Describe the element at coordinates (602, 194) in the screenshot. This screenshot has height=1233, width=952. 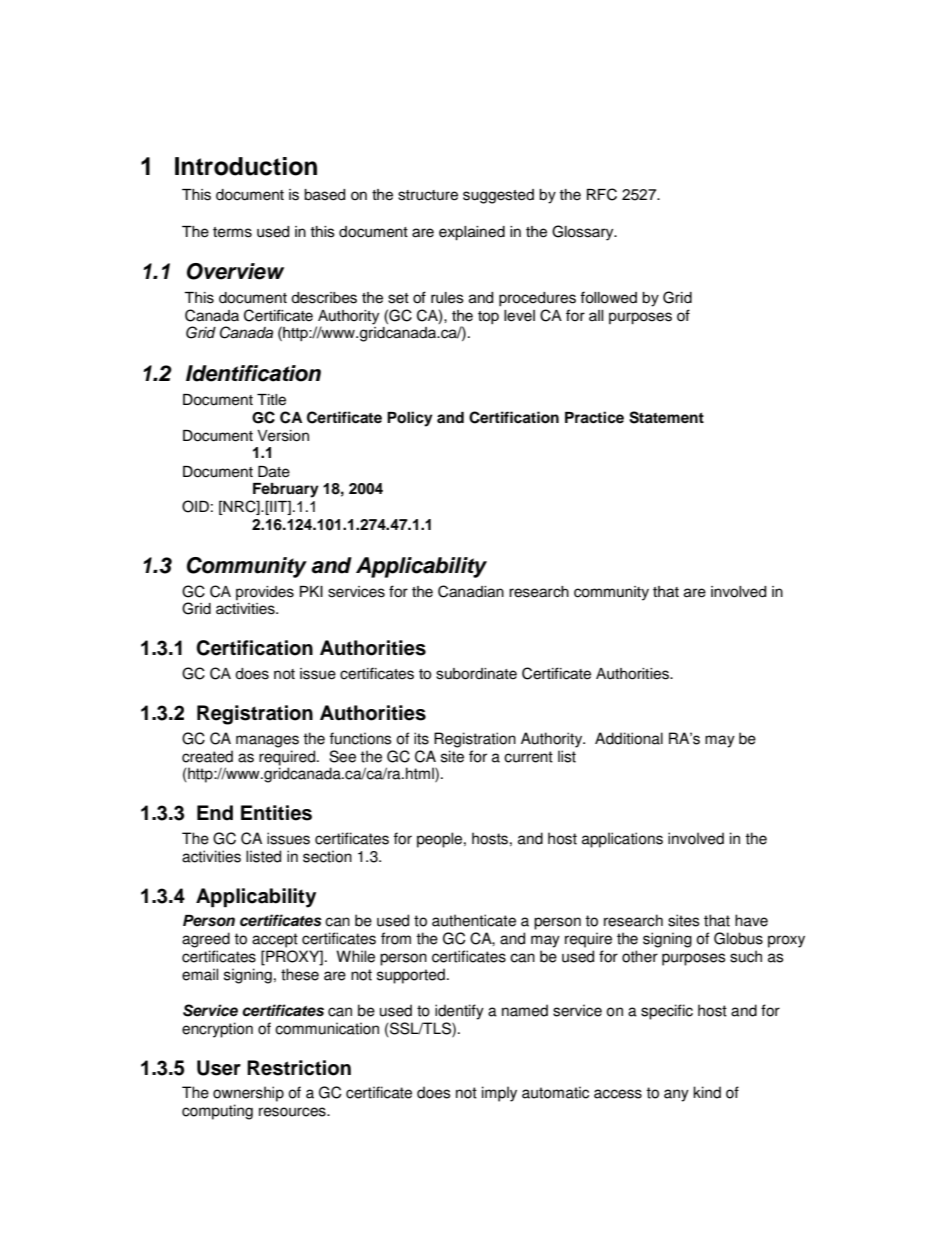
I see `RFC` at that location.
